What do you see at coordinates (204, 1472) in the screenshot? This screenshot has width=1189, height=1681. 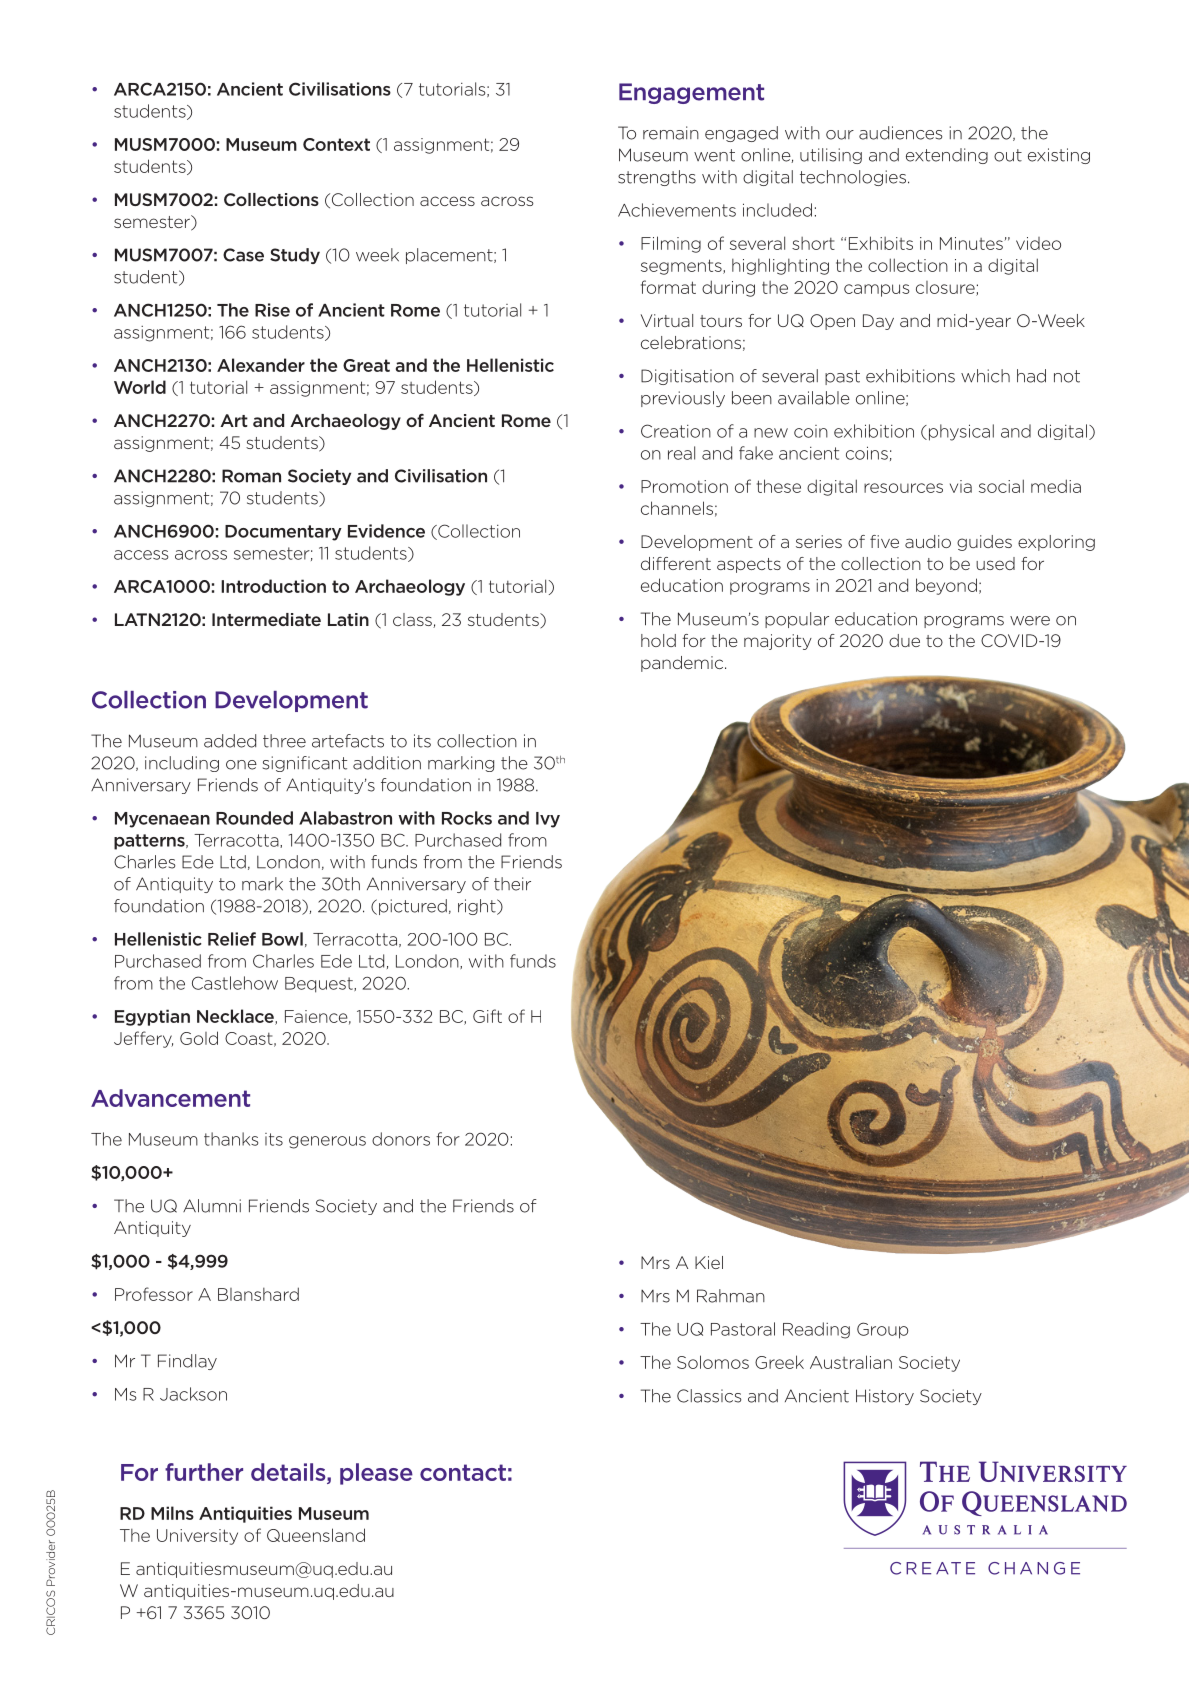 I see `further` at bounding box center [204, 1472].
